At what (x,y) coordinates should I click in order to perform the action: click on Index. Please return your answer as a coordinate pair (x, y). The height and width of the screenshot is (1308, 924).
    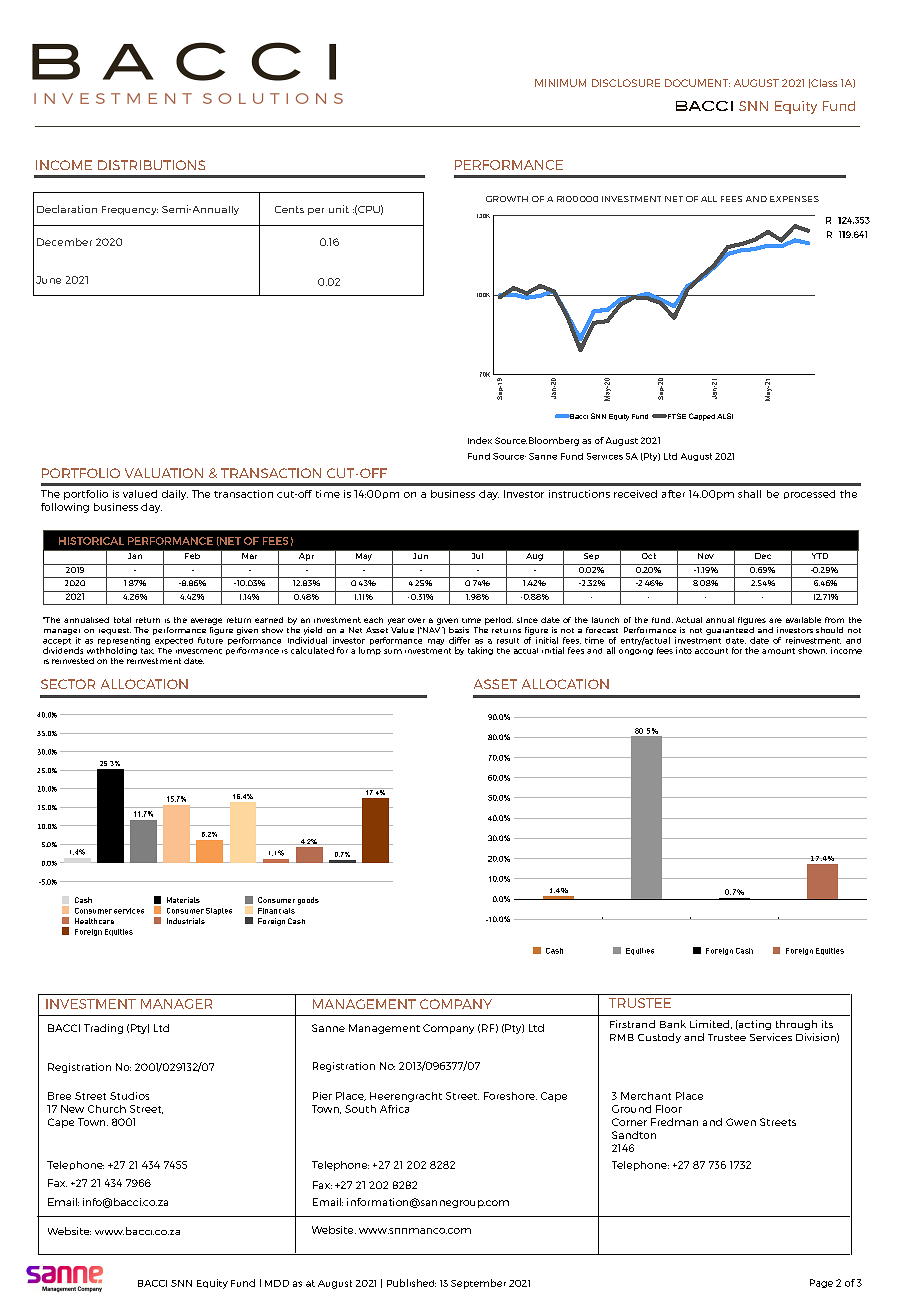
    Looking at the image, I should click on (480, 440).
